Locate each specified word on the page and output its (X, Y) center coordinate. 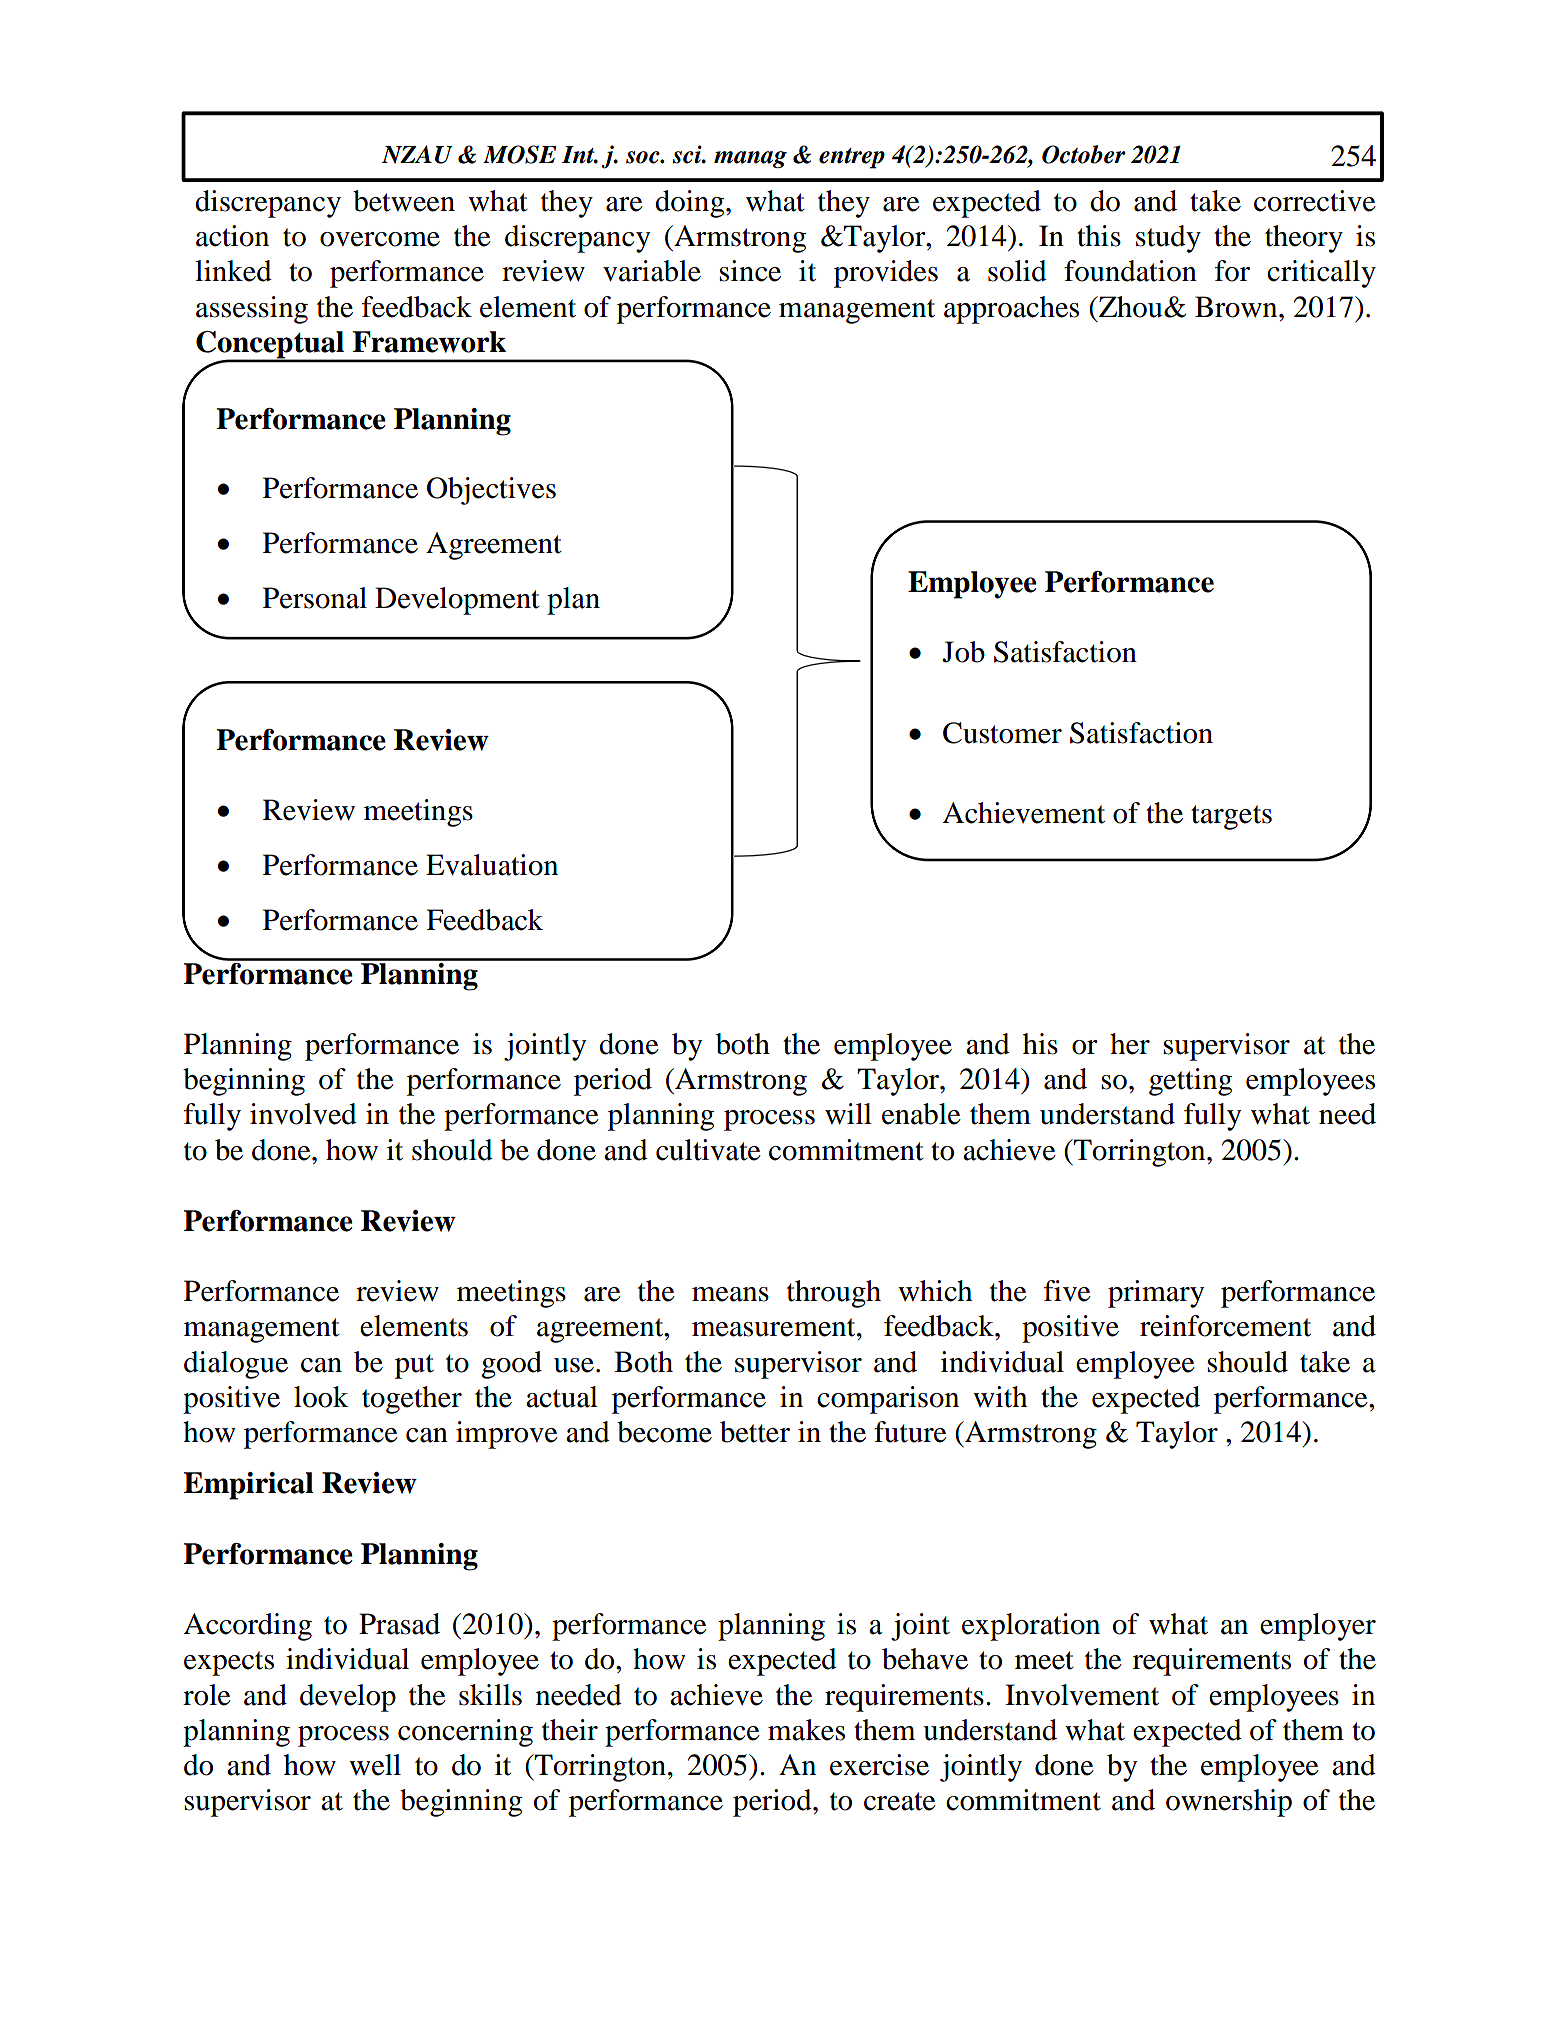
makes (806, 1730)
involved (303, 1114)
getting (1190, 1082)
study (1168, 239)
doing (691, 204)
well (375, 1765)
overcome (380, 239)
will (848, 1113)
